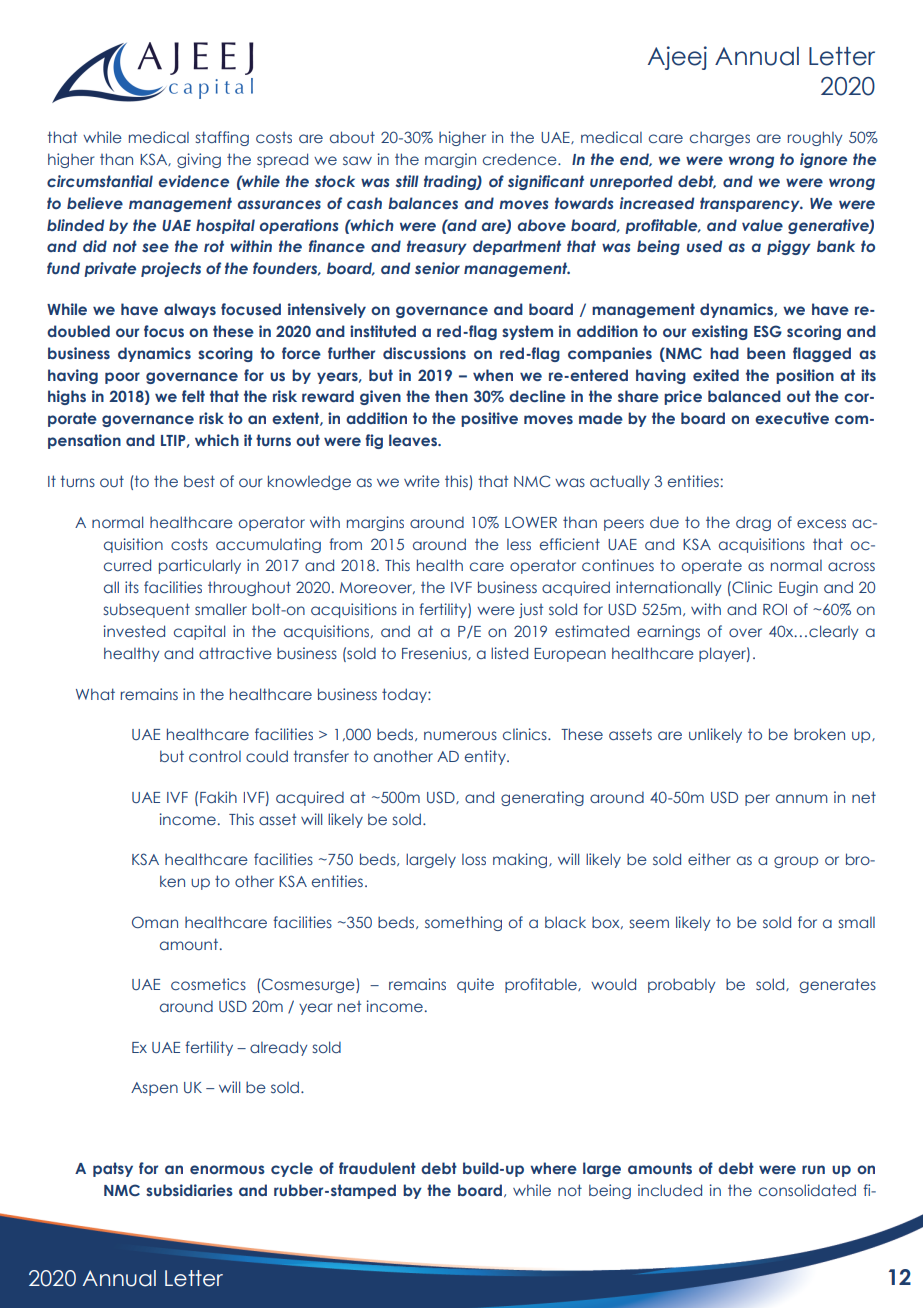  What do you see at coordinates (407, 181) in the screenshot?
I see `still` at bounding box center [407, 181].
